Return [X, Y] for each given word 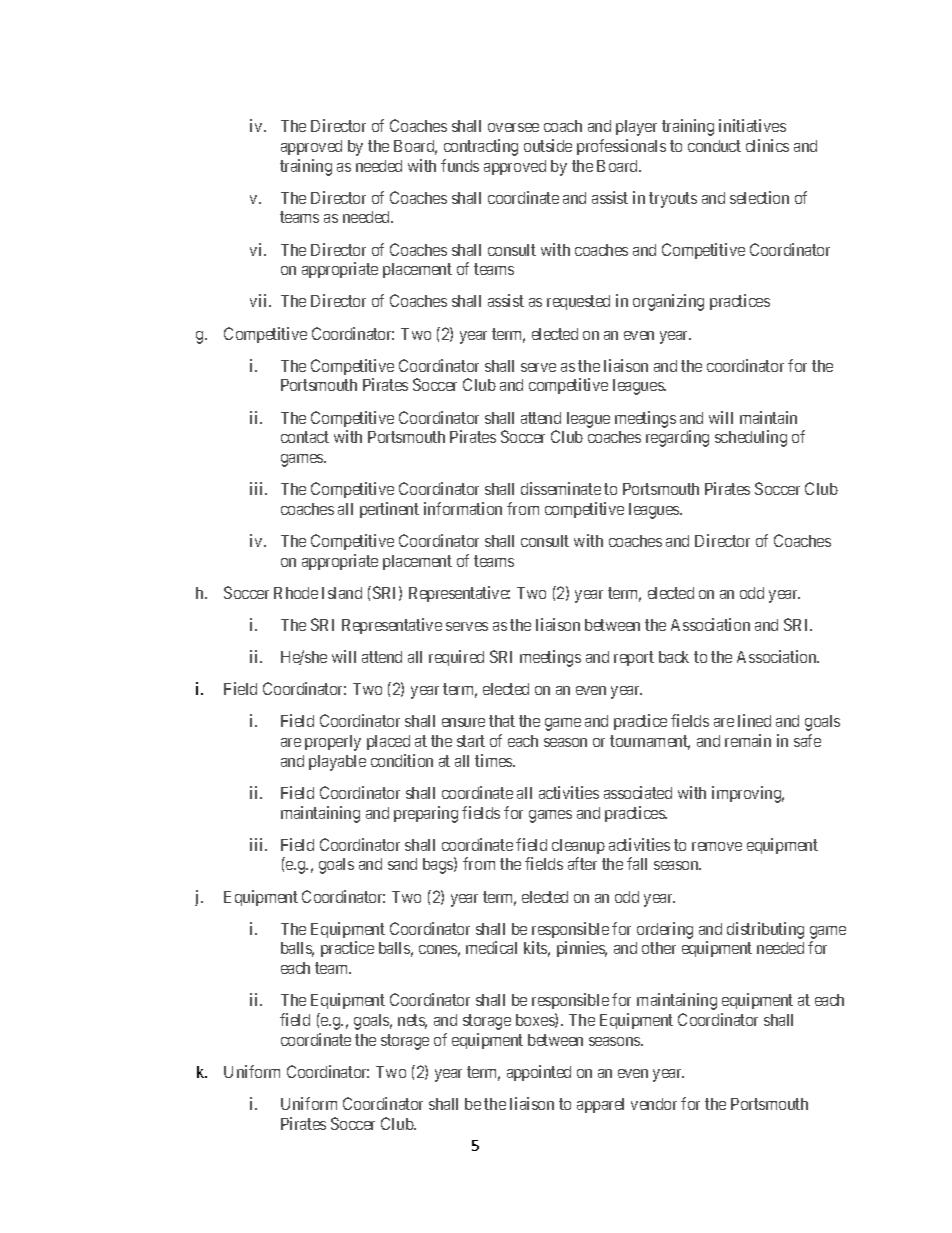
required [456, 658]
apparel [600, 1105]
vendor [654, 1104]
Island [342, 593]
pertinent [389, 510]
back [674, 657]
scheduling [751, 438]
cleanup [578, 846]
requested [578, 302]
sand [402, 864]
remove [717, 846]
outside [548, 145]
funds [460, 165]
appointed [539, 1073]
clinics [767, 145]
